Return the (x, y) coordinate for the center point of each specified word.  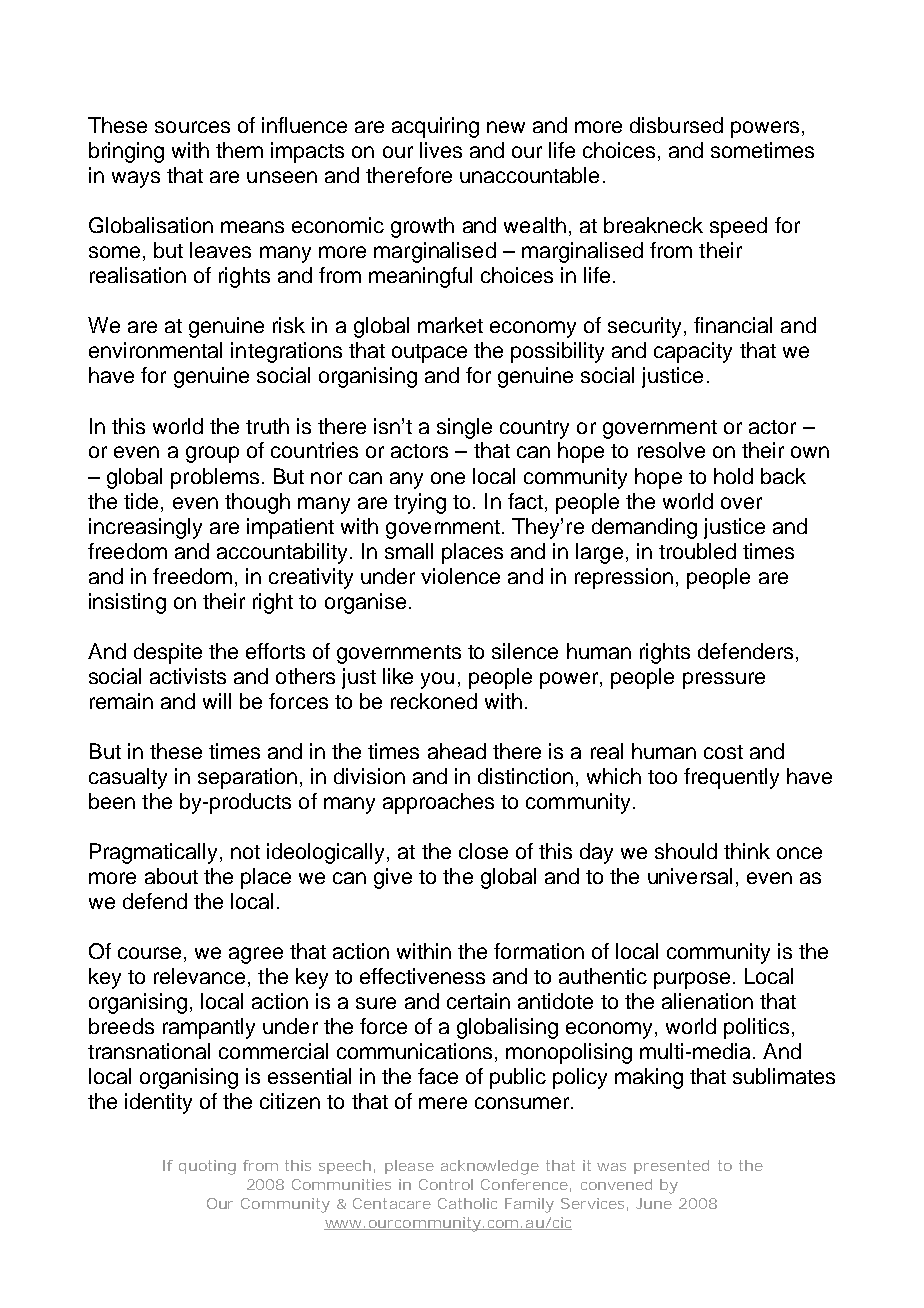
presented (671, 1167)
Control (446, 1184)
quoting (207, 1167)
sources (192, 127)
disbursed (676, 125)
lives (441, 150)
